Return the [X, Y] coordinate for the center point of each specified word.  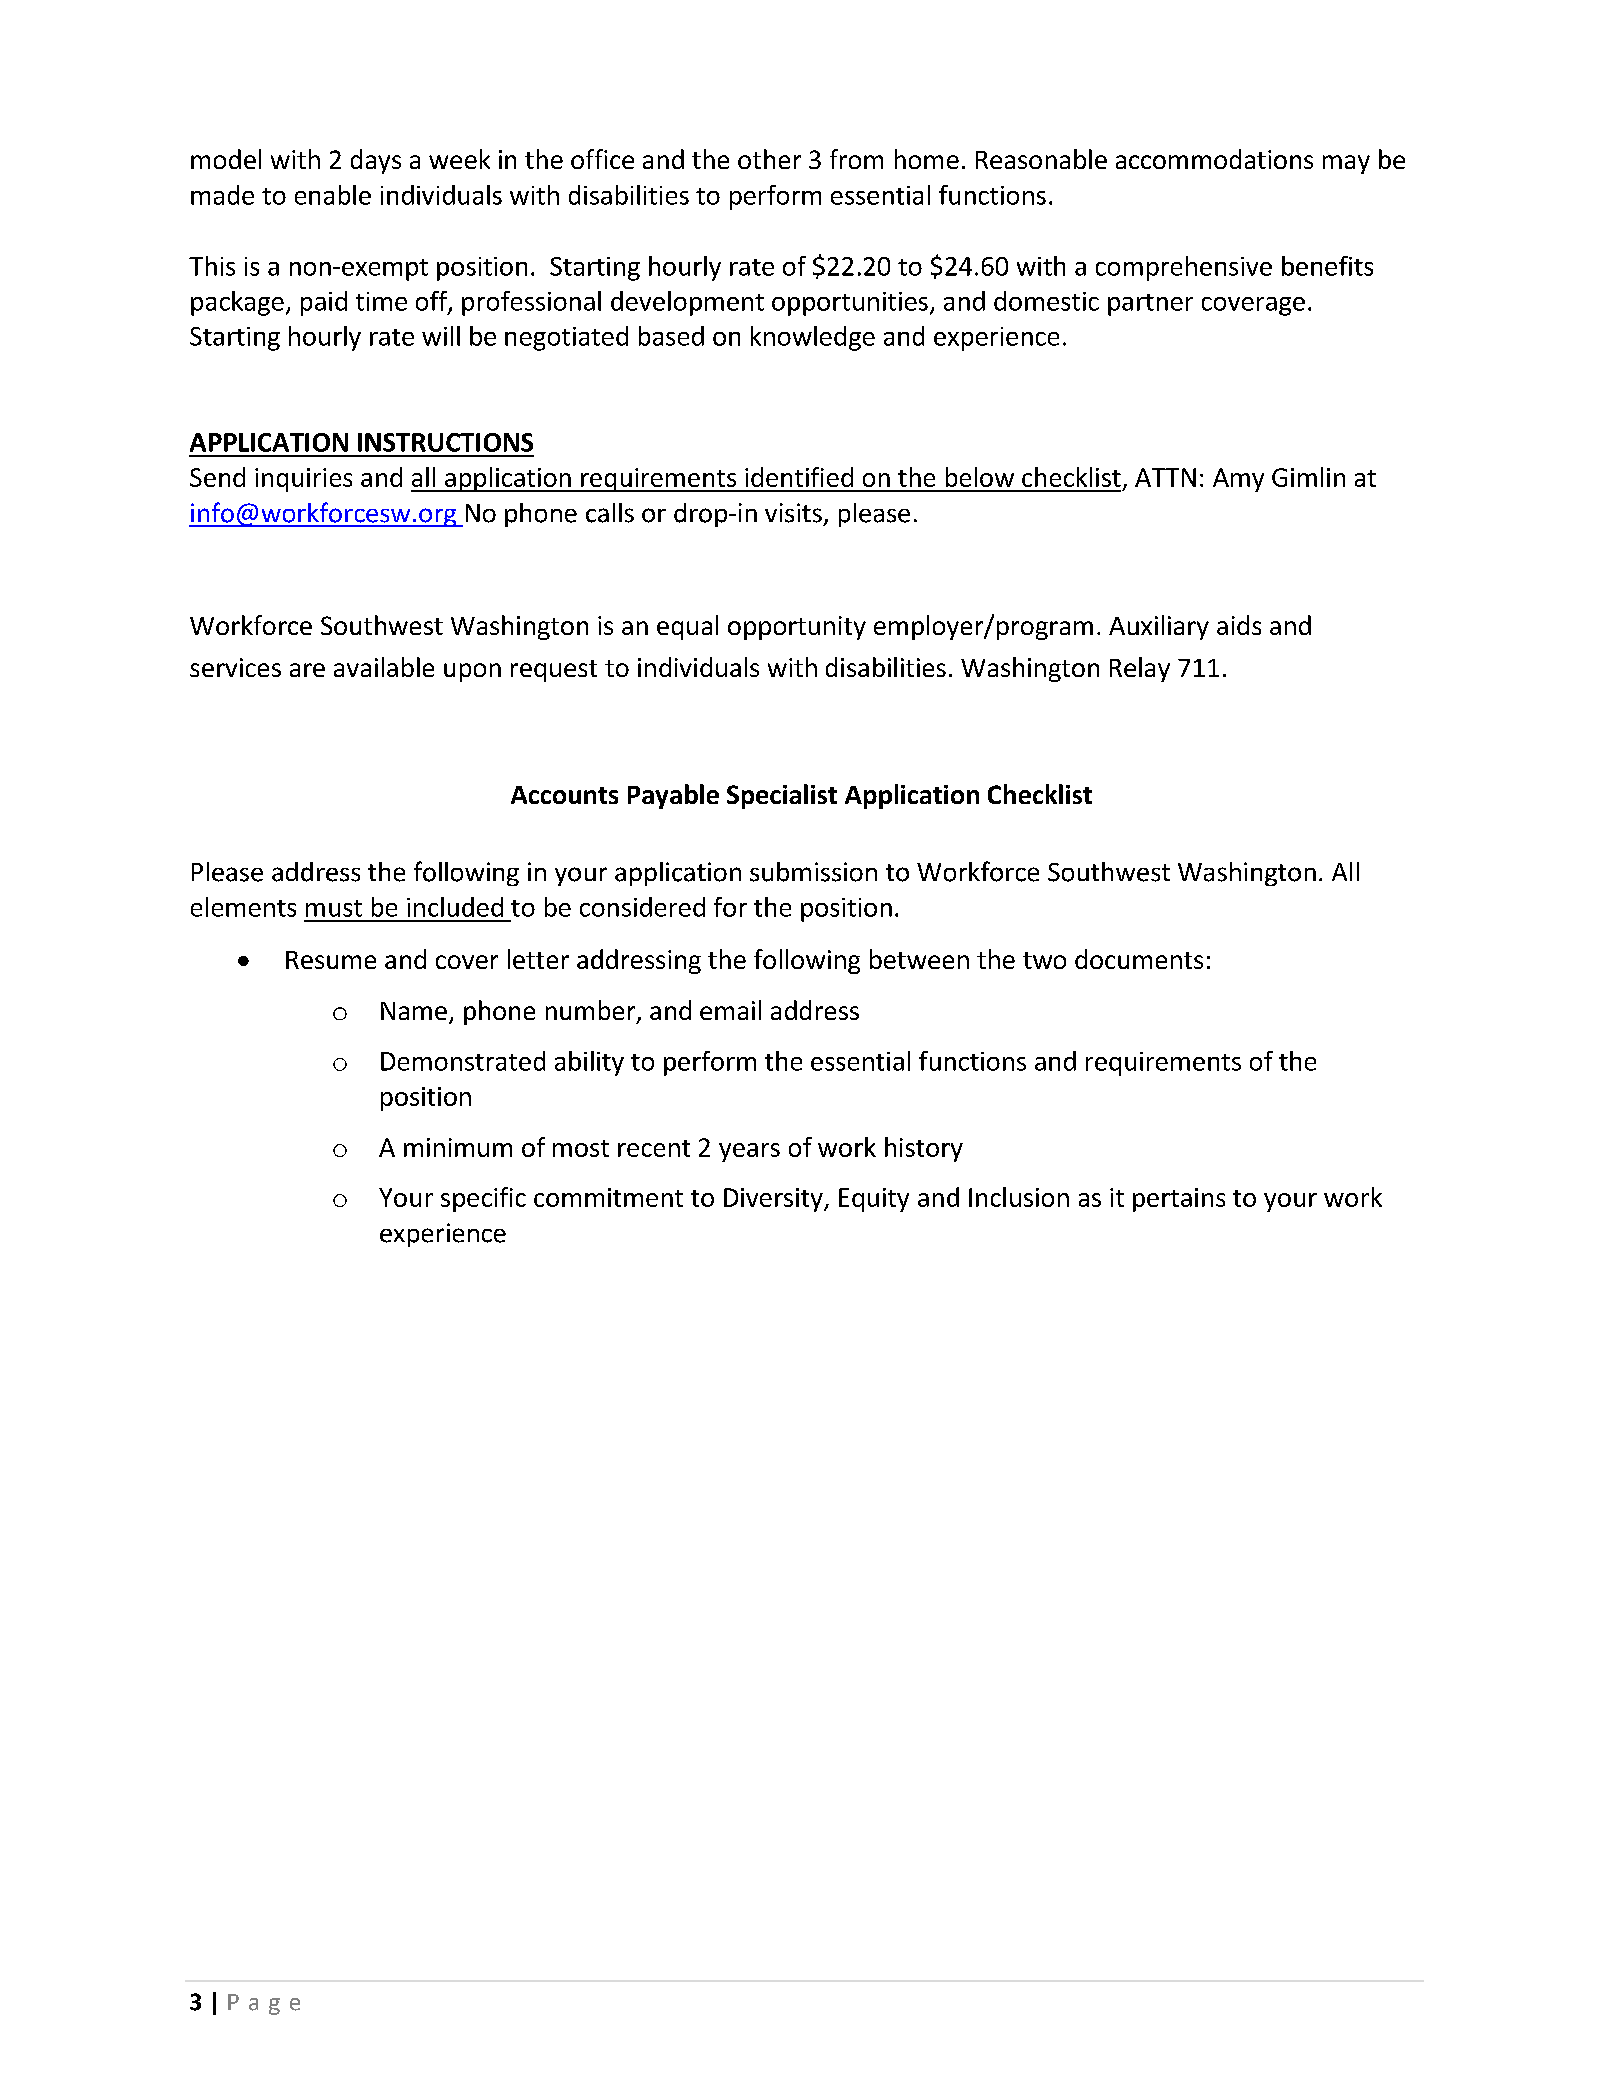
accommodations [1214, 159]
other [769, 159]
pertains [1179, 1200]
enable [333, 195]
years [749, 1152]
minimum [458, 1147]
